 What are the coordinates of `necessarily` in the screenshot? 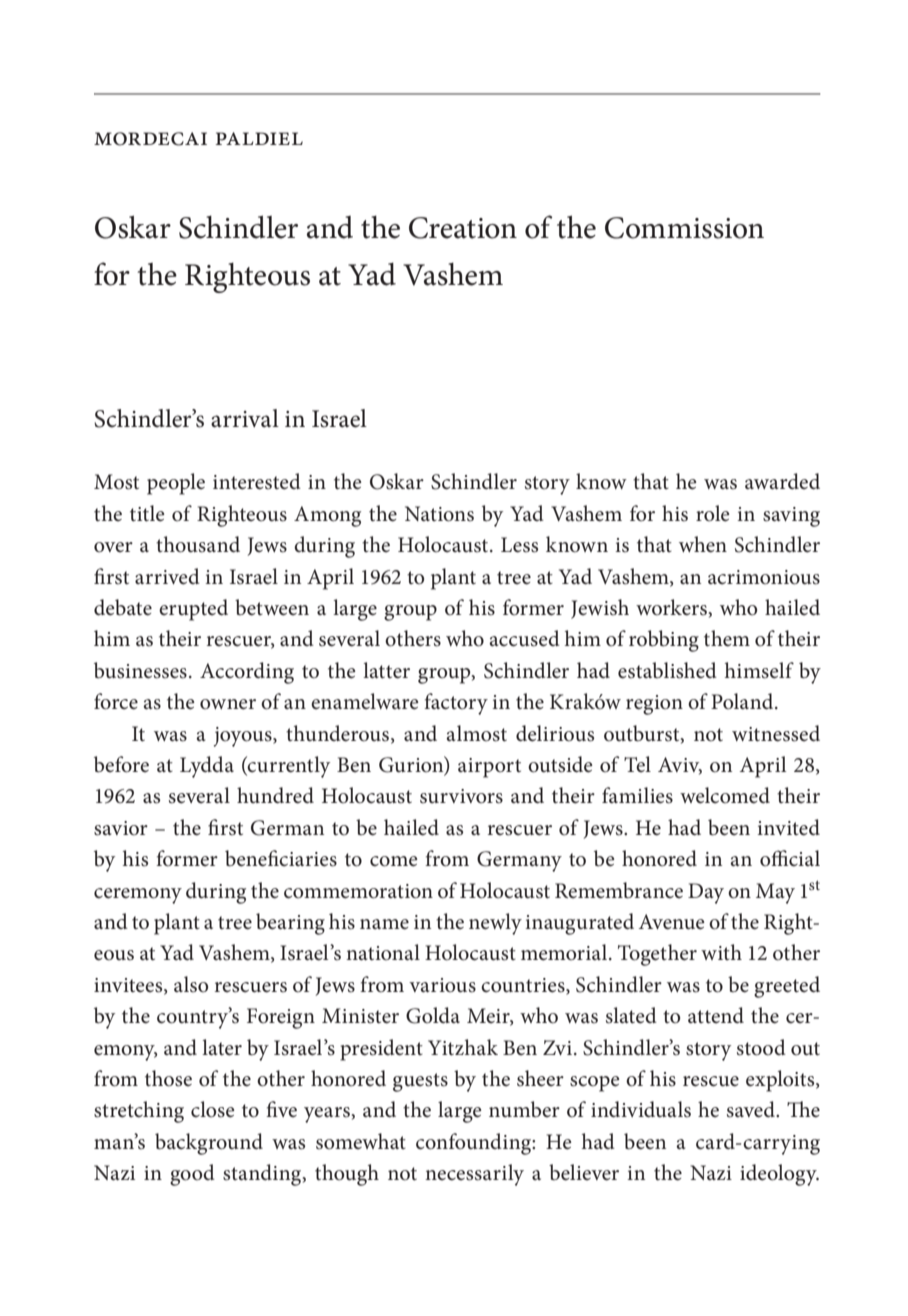 It's located at (474, 1175).
